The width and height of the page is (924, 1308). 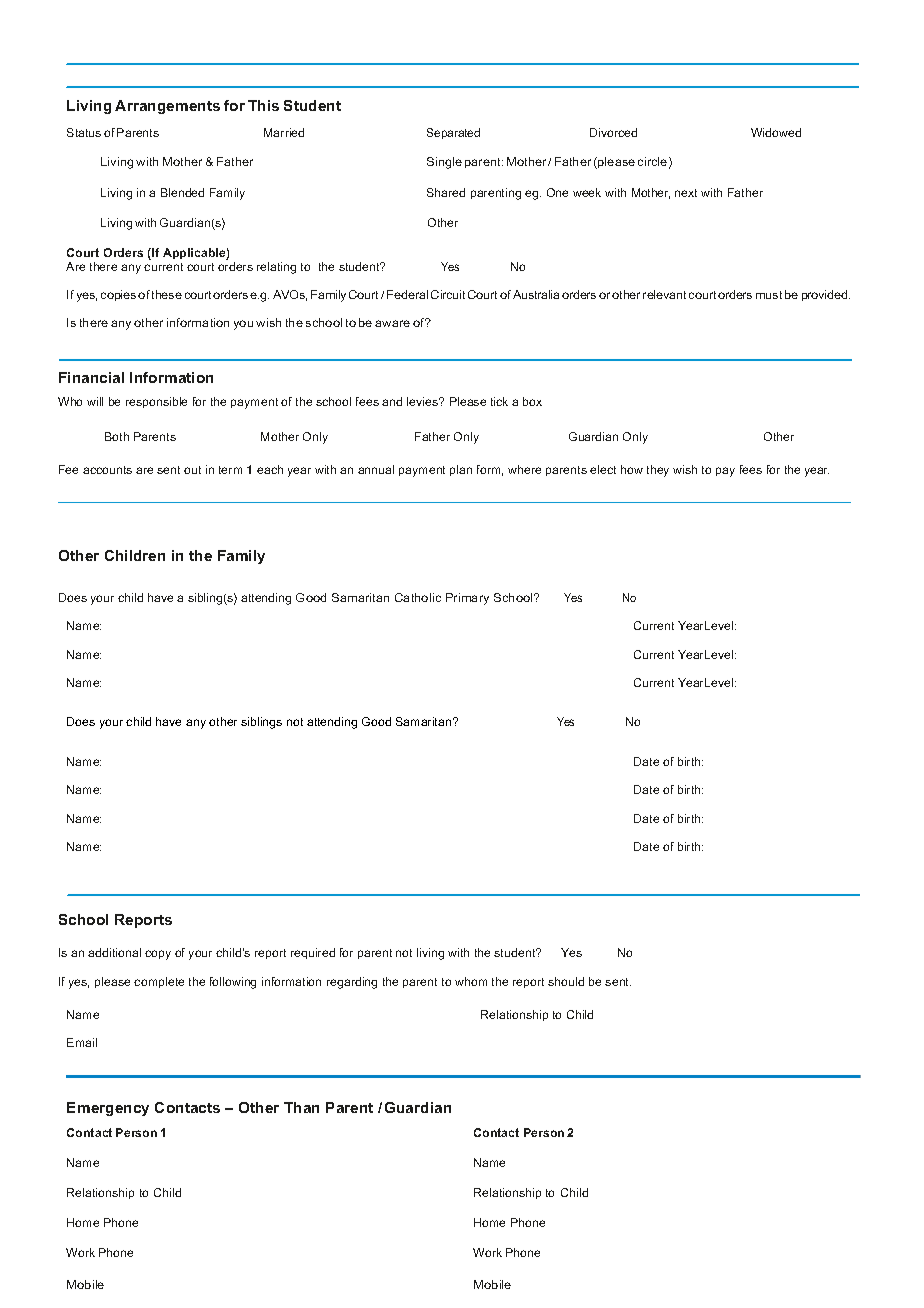 What do you see at coordinates (658, 471) in the page?
I see `they` at bounding box center [658, 471].
